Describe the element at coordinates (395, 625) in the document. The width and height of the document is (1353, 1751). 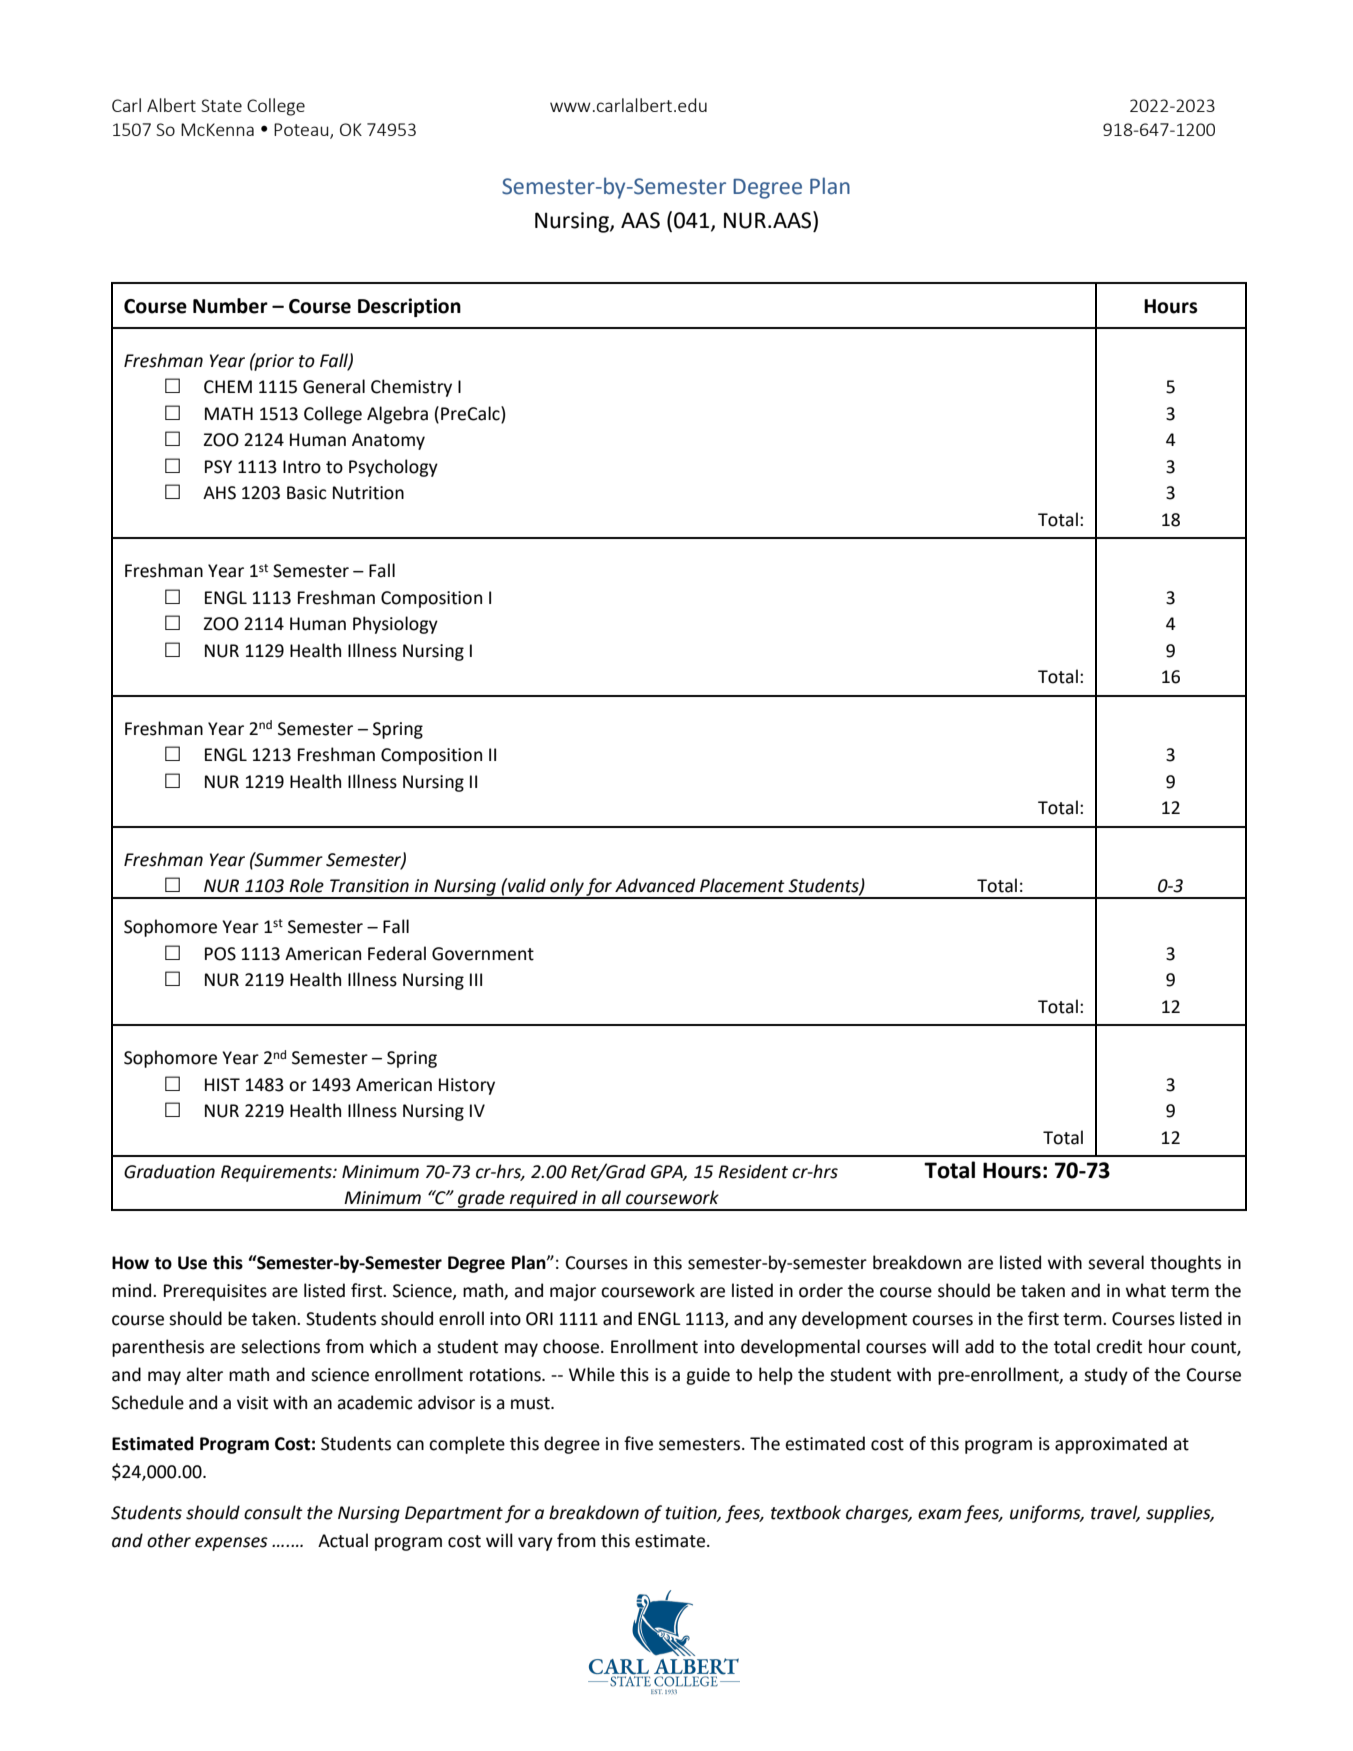
I see `Physiology` at that location.
